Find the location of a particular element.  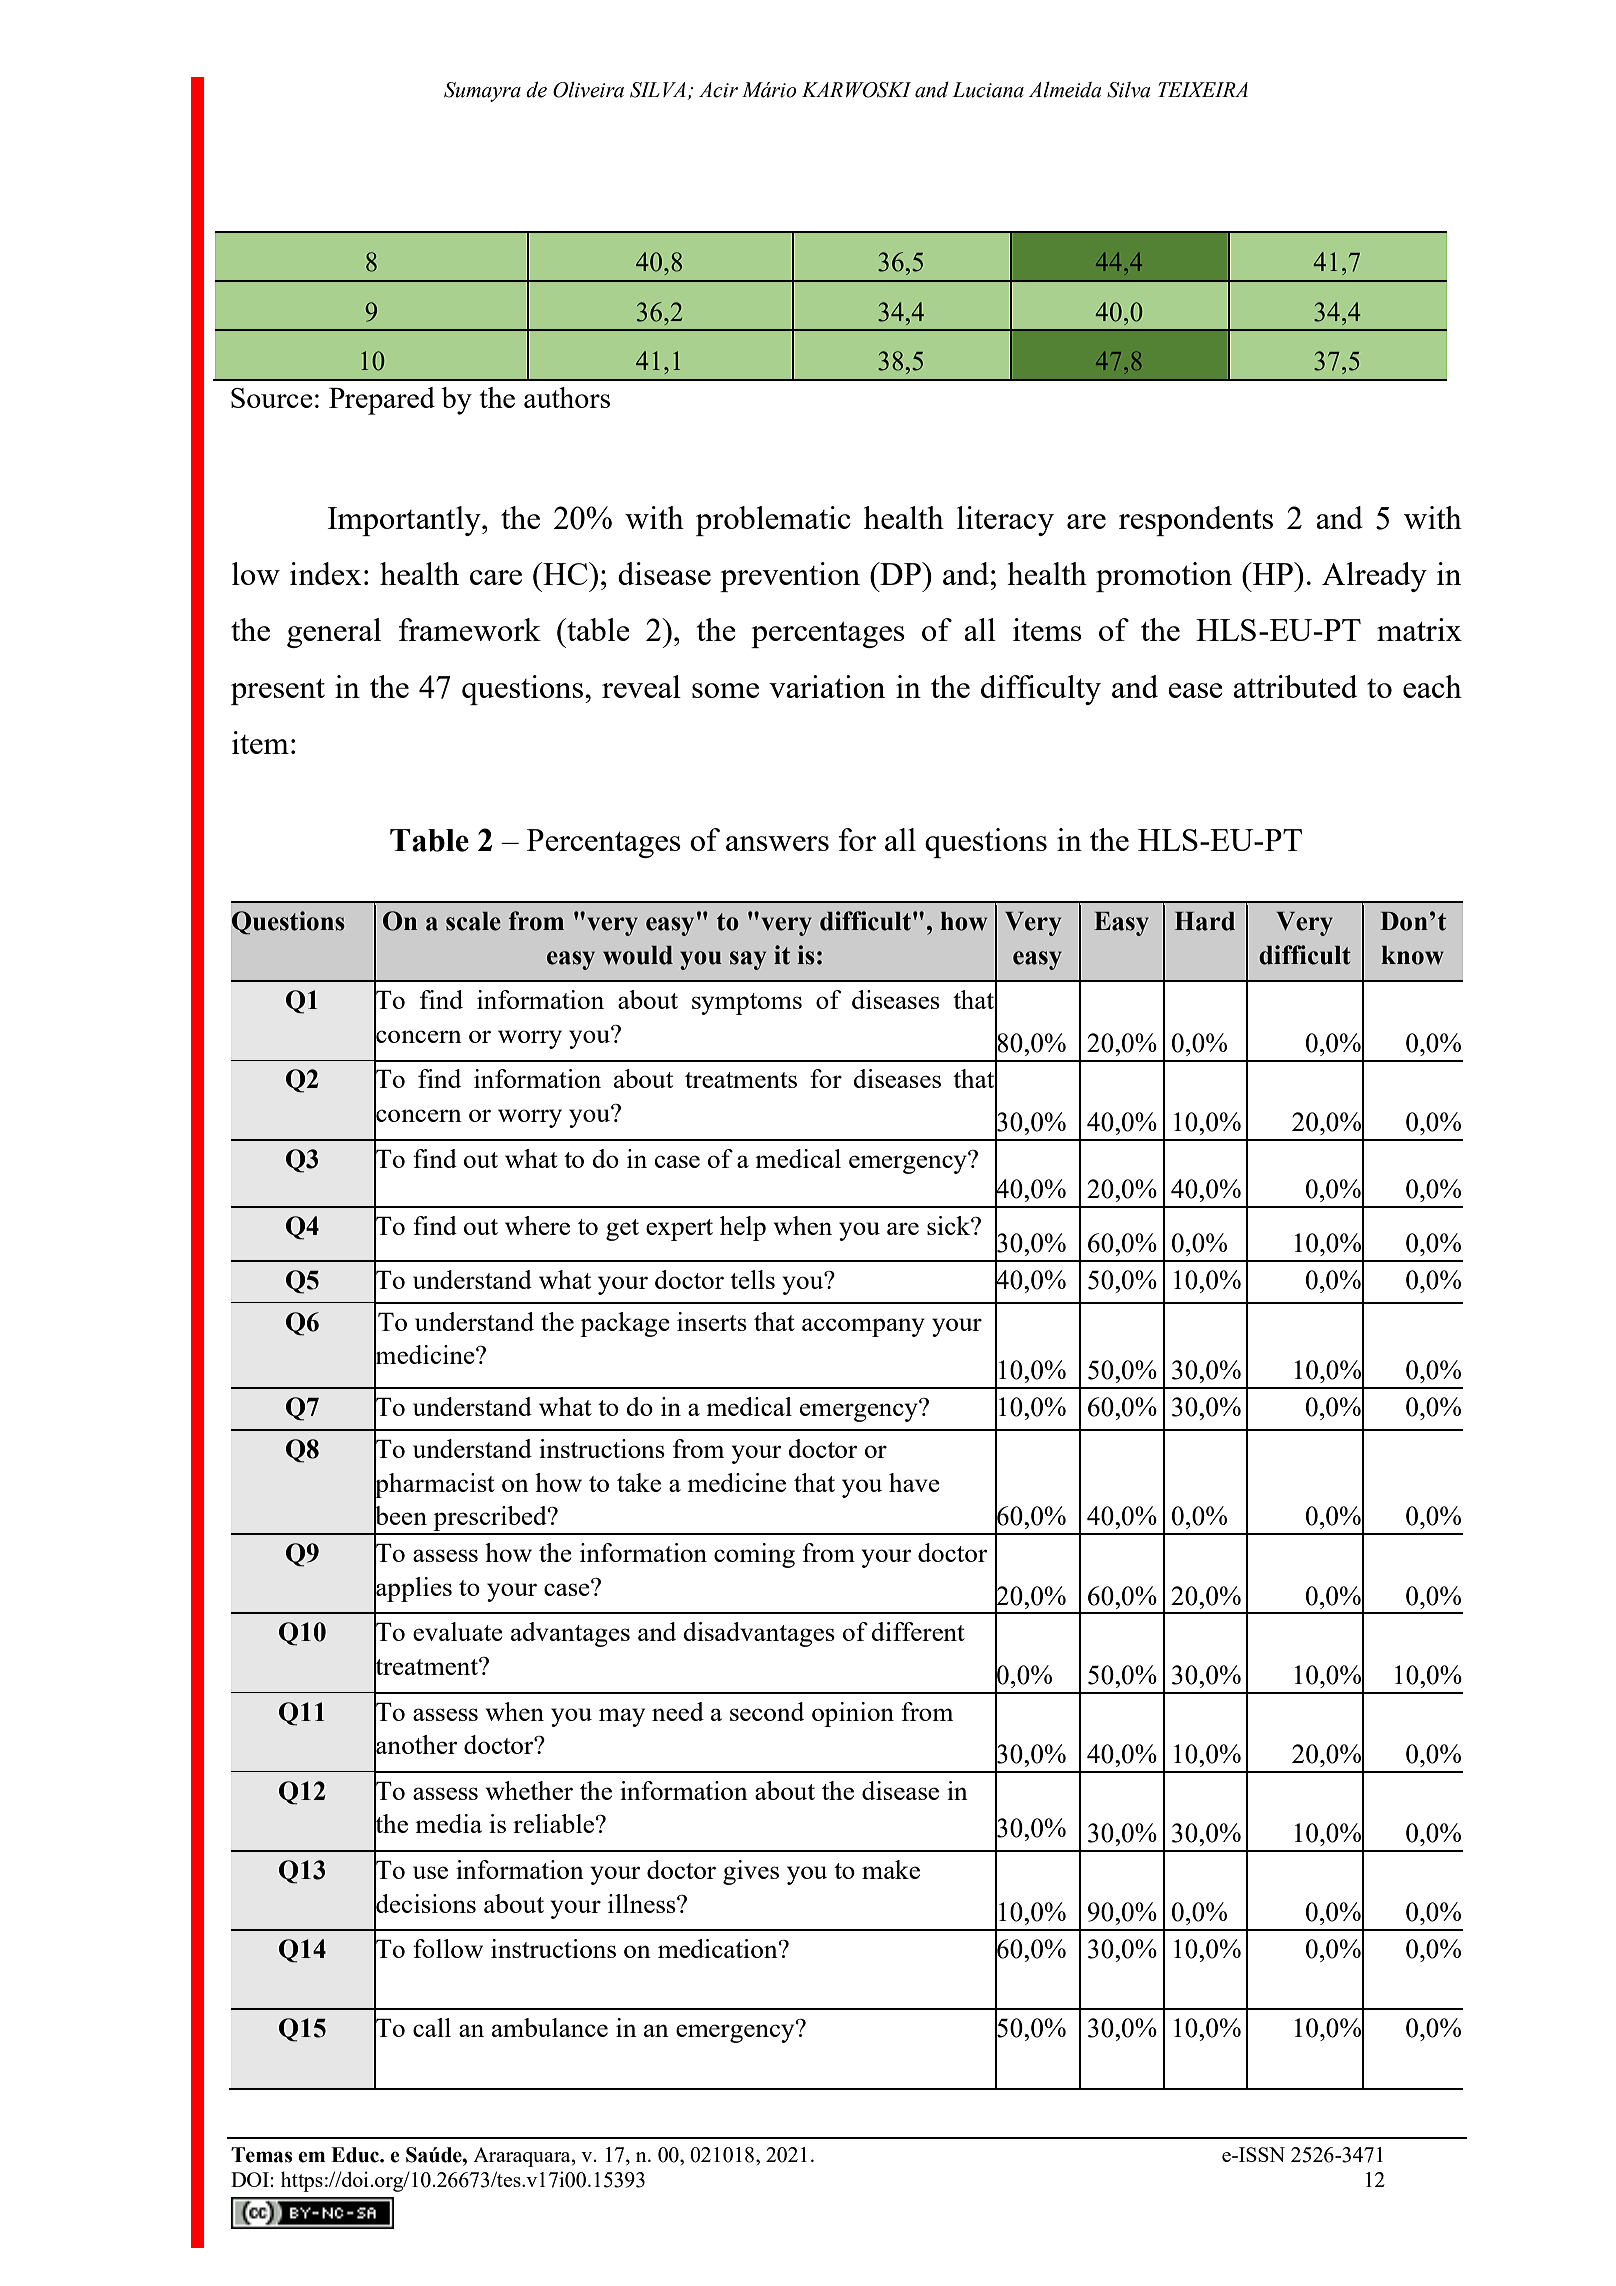

Oliveira is located at coordinates (588, 90).
